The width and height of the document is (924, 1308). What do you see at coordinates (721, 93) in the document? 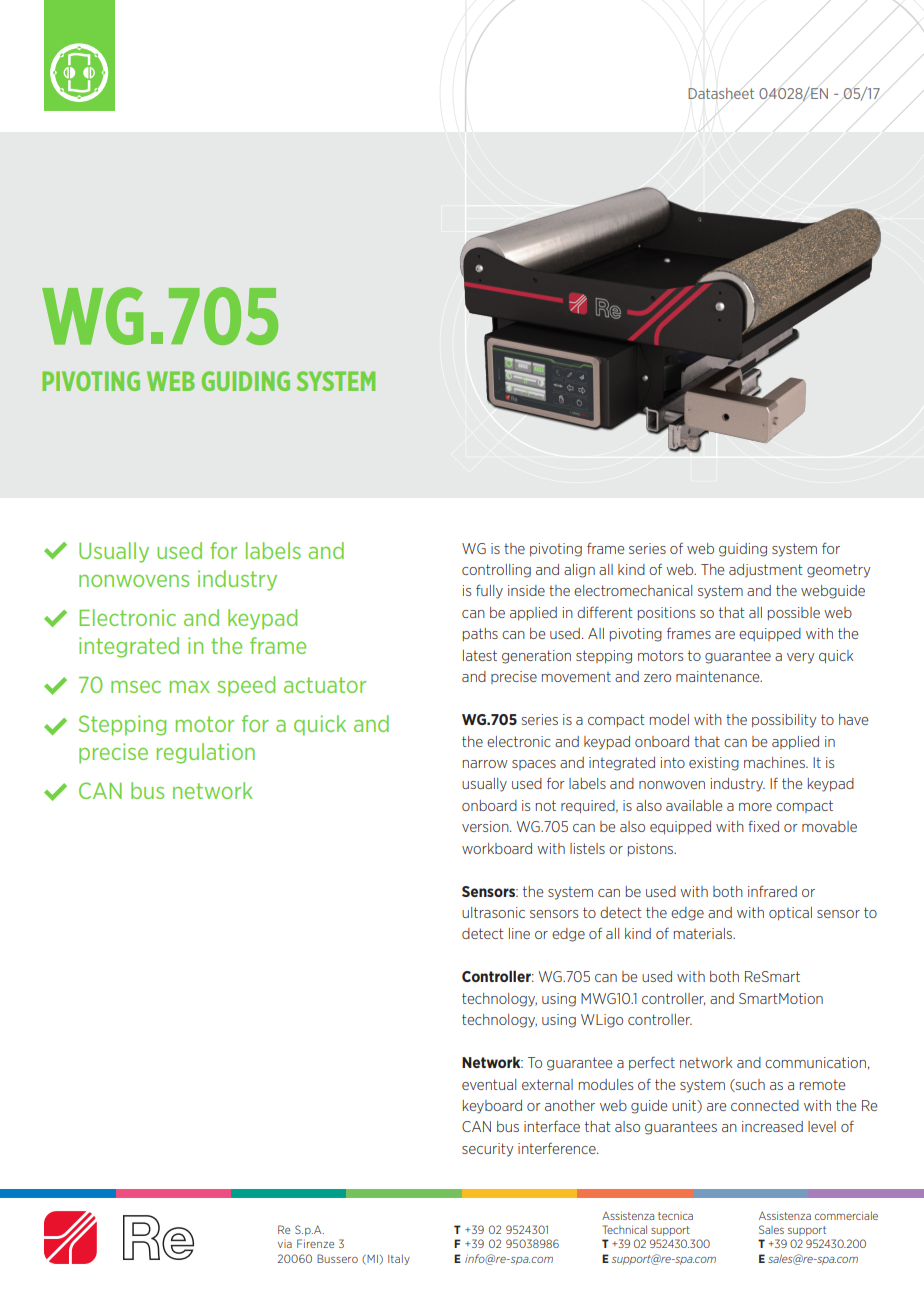
I see `Datasheet` at bounding box center [721, 93].
